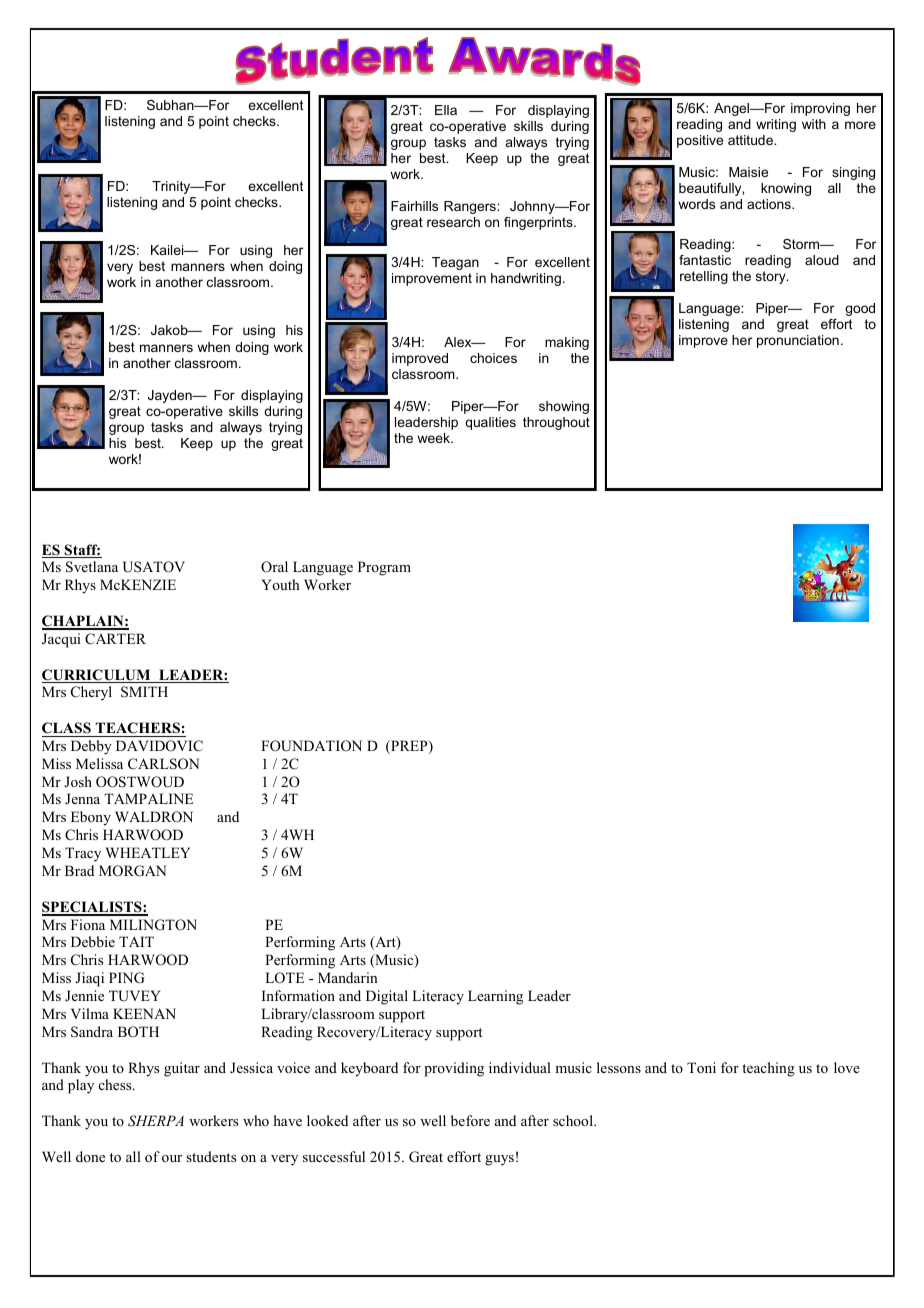 The width and height of the screenshot is (924, 1308). What do you see at coordinates (136, 941) in the screenshot?
I see `TAIT` at bounding box center [136, 941].
